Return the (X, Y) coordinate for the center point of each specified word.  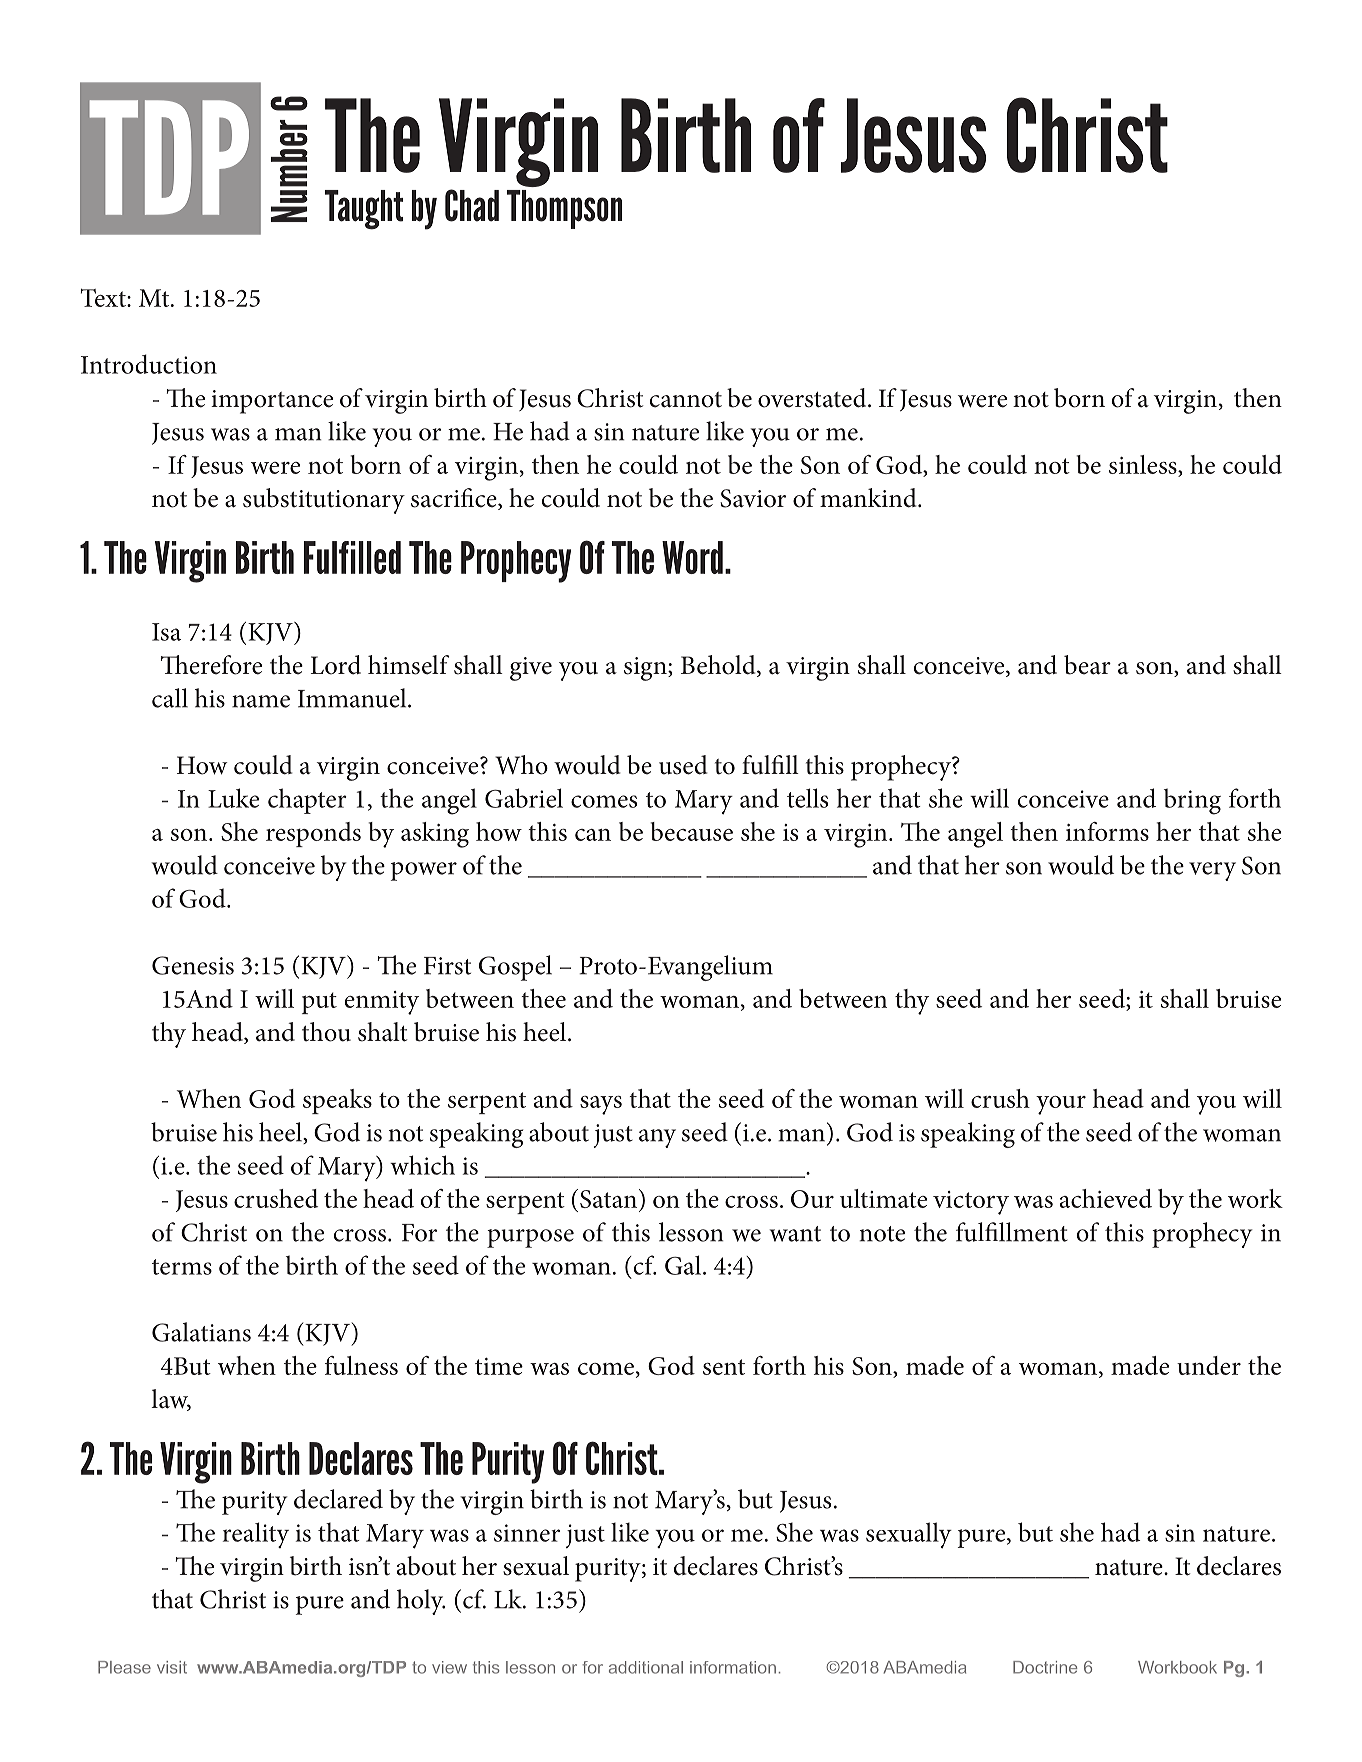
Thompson (564, 209)
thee (543, 998)
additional (646, 1667)
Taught (364, 210)
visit (172, 1667)
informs (1107, 831)
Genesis (193, 965)
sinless (1144, 464)
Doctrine (1045, 1667)
